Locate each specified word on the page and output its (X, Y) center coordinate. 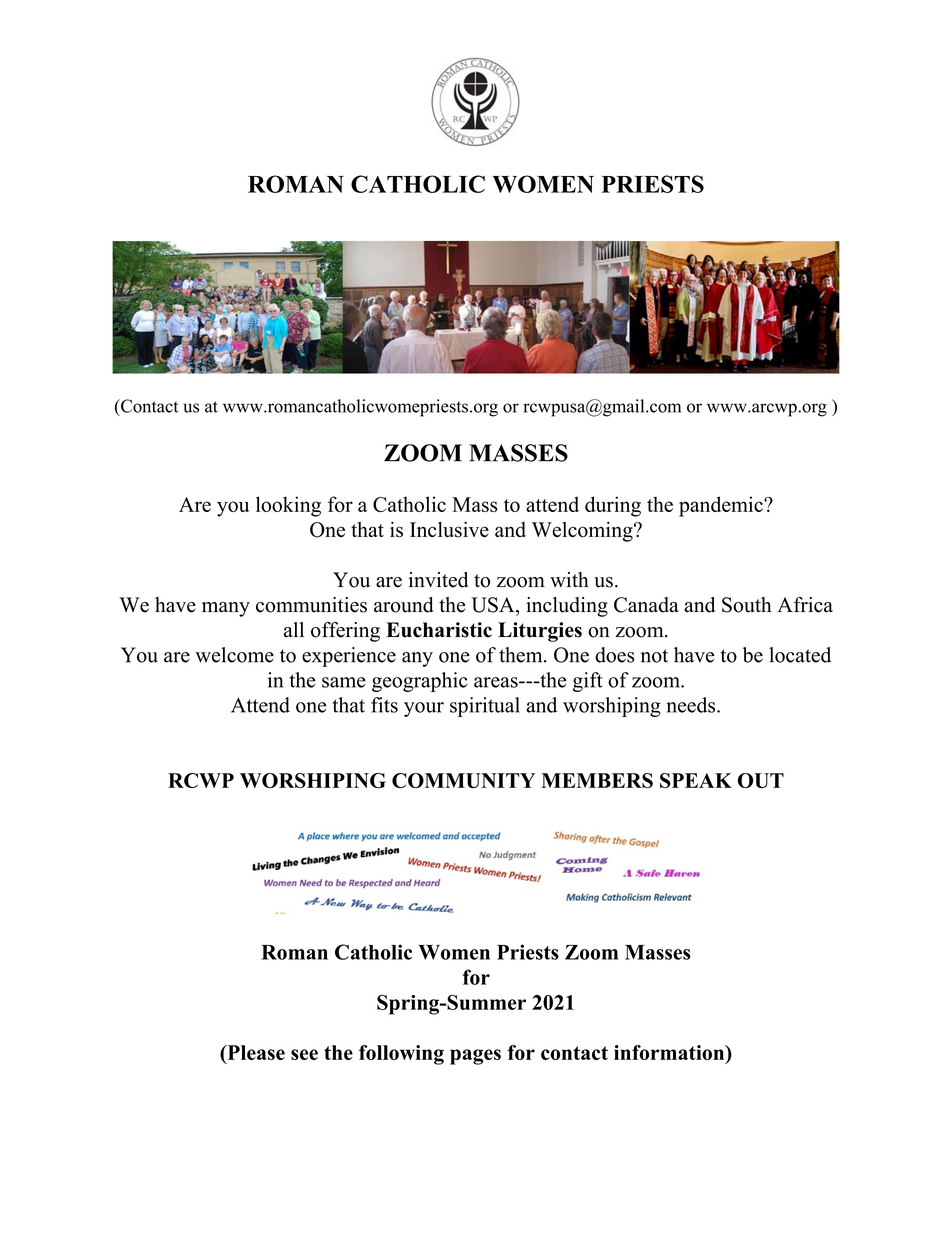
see (304, 1054)
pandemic (722, 506)
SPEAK (696, 780)
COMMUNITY (463, 780)
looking (288, 506)
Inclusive (449, 530)
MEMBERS (597, 780)
